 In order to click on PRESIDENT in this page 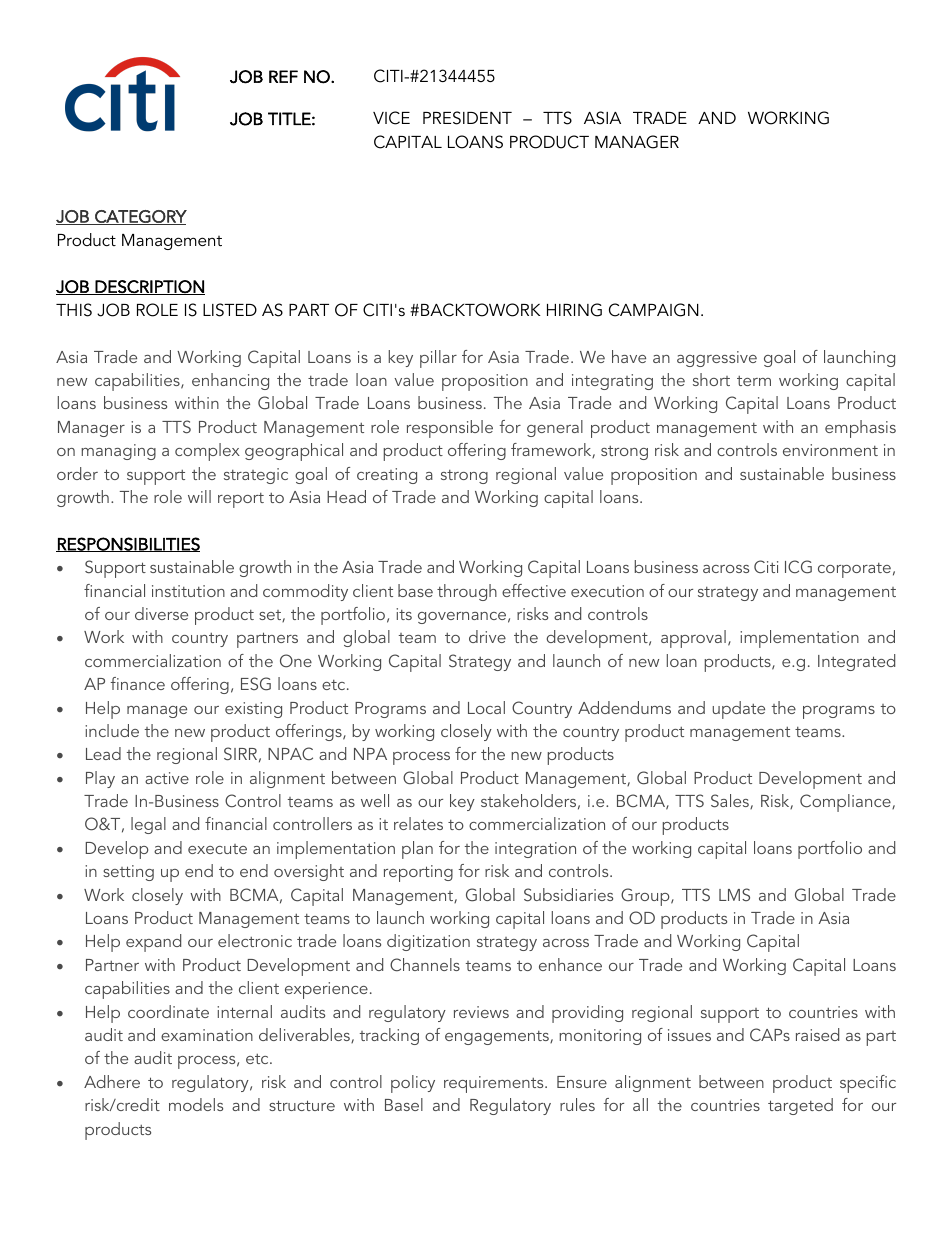, I will do `click(467, 118)`.
